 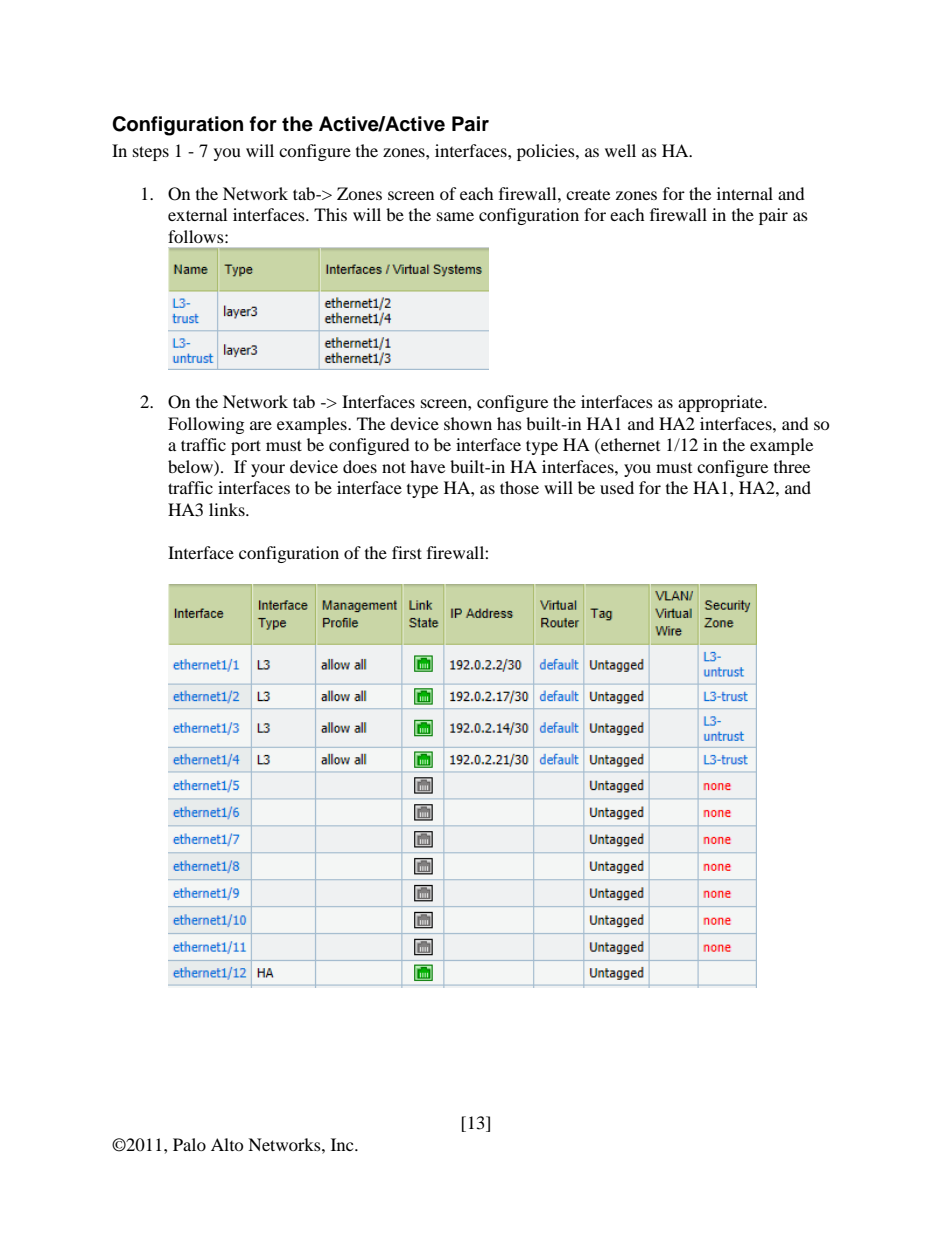 I want to click on internal, so click(x=745, y=193).
